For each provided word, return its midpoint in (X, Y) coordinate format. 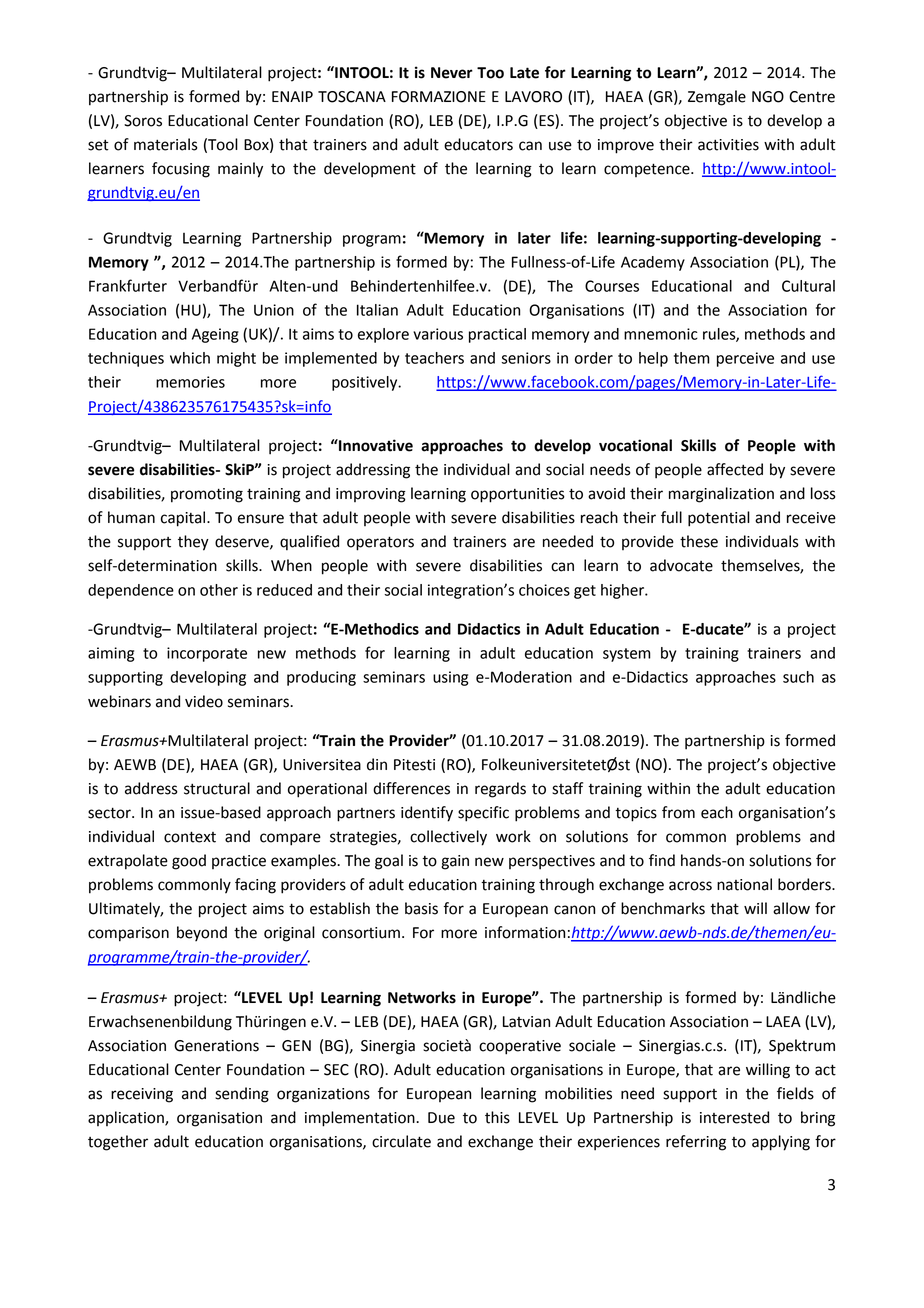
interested (734, 1117)
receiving (142, 1095)
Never (452, 73)
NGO (768, 97)
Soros (143, 121)
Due (441, 1118)
